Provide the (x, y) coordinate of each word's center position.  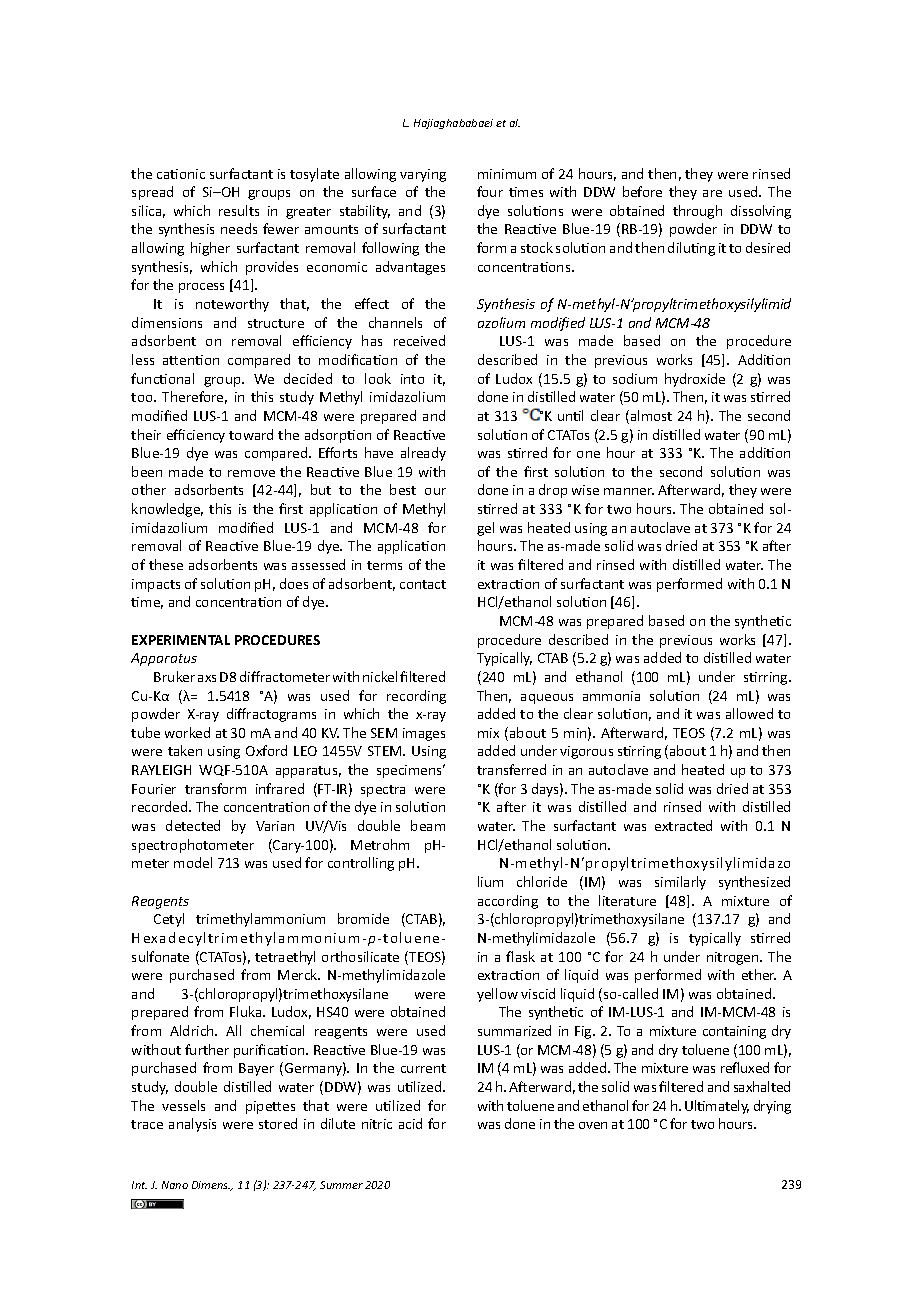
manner (629, 491)
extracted (683, 825)
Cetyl (169, 920)
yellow (497, 995)
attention (191, 360)
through (697, 212)
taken (185, 750)
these (166, 564)
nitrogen (734, 958)
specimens (411, 771)
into (412, 379)
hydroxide (695, 380)
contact (423, 584)
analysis (192, 1125)
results (239, 210)
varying (423, 175)
